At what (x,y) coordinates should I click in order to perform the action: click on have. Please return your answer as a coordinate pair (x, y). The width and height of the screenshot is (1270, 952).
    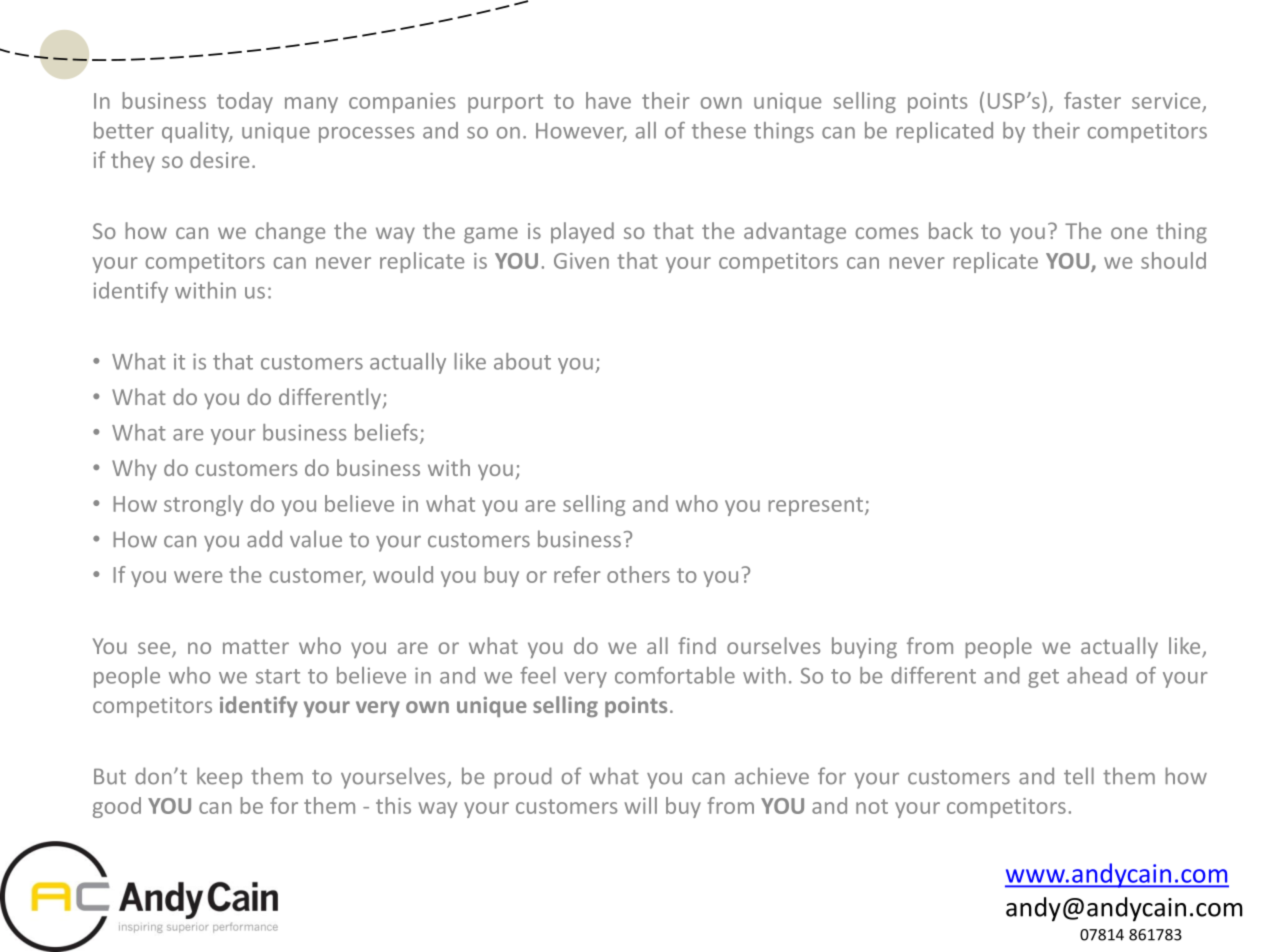
    Looking at the image, I should click on (608, 100).
